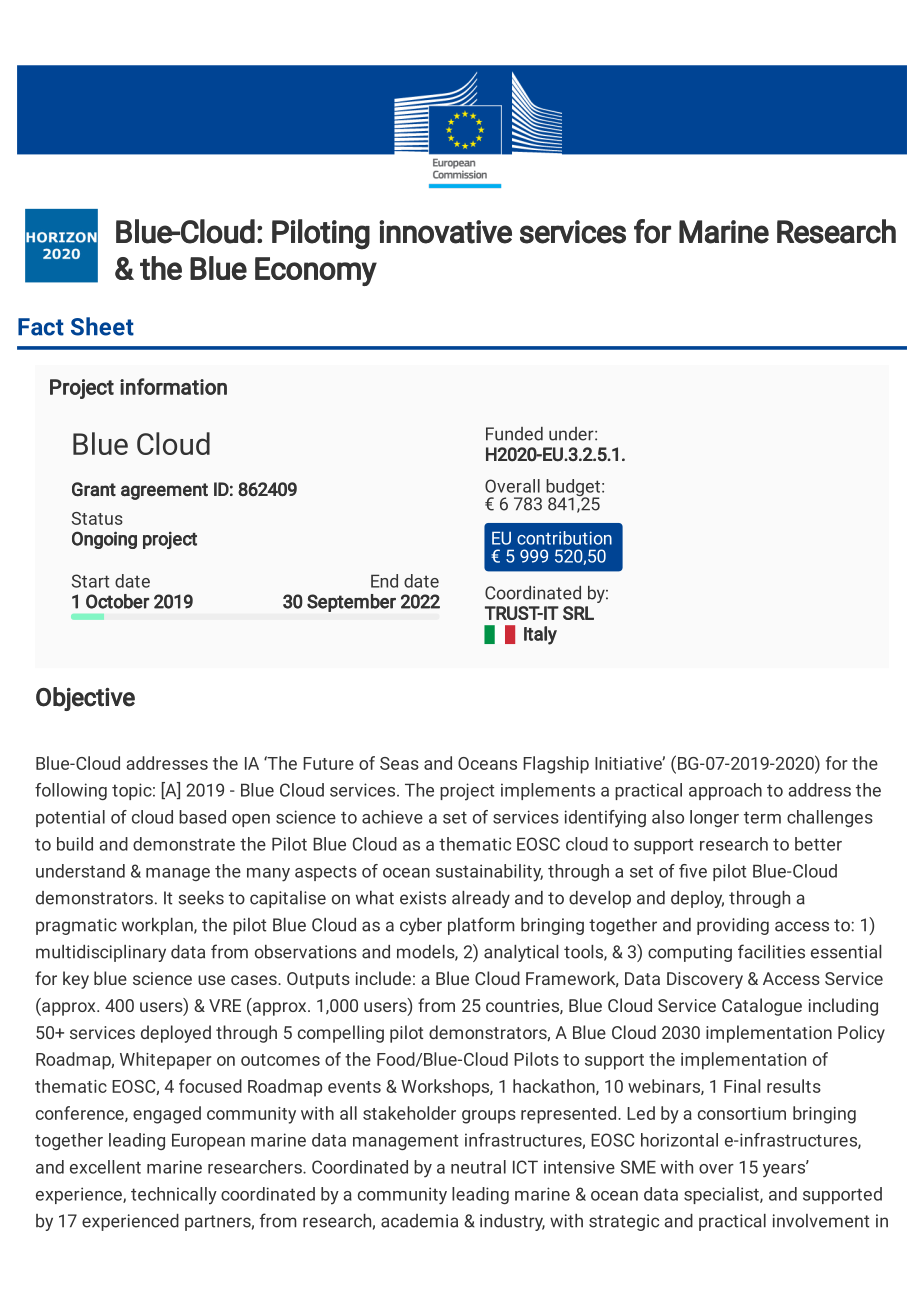 Image resolution: width=924 pixels, height=1308 pixels. Describe the element at coordinates (540, 635) in the screenshot. I see `Italy` at that location.
